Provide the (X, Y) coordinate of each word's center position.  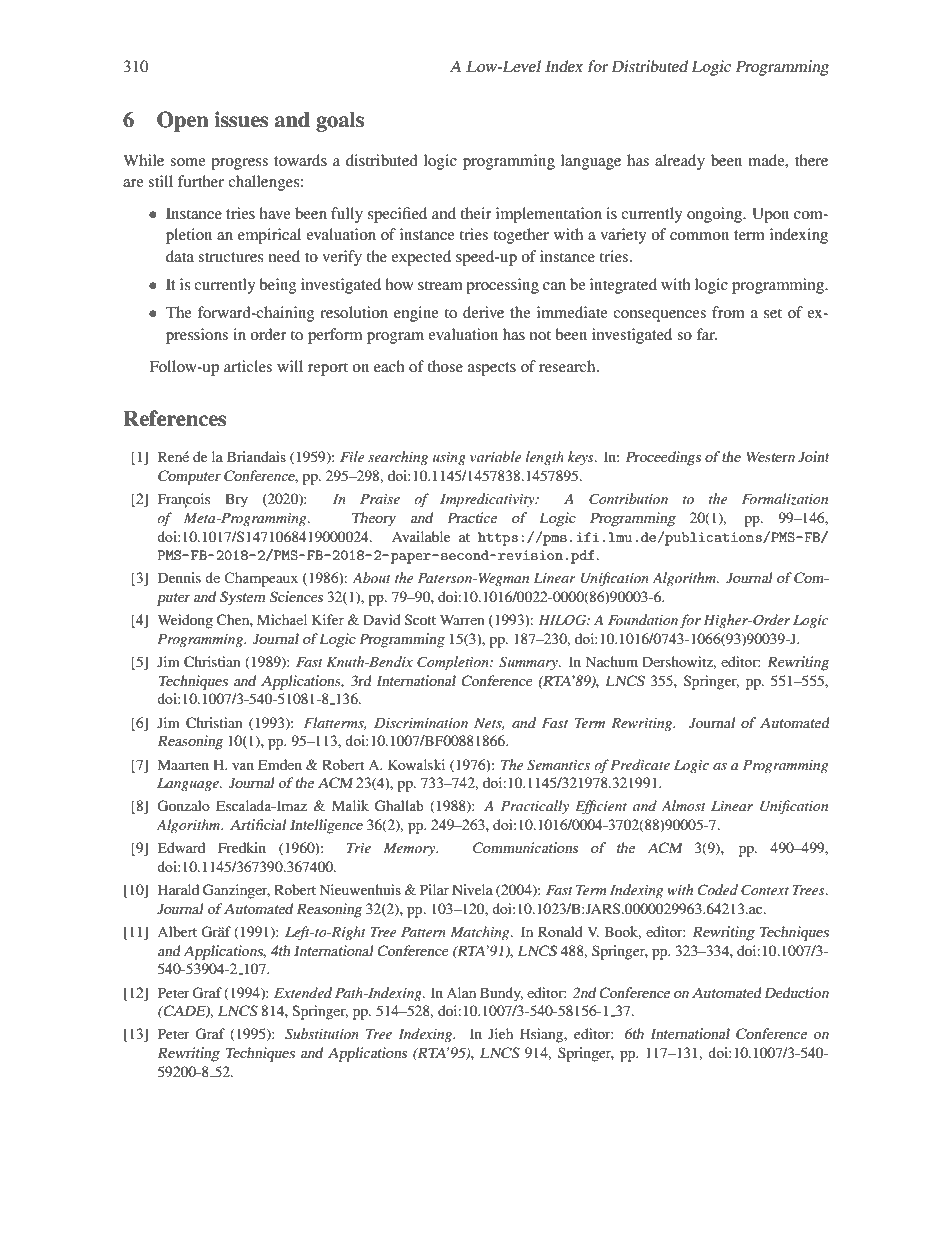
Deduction (796, 992)
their (476, 213)
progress (239, 164)
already (680, 162)
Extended (303, 992)
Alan (461, 992)
